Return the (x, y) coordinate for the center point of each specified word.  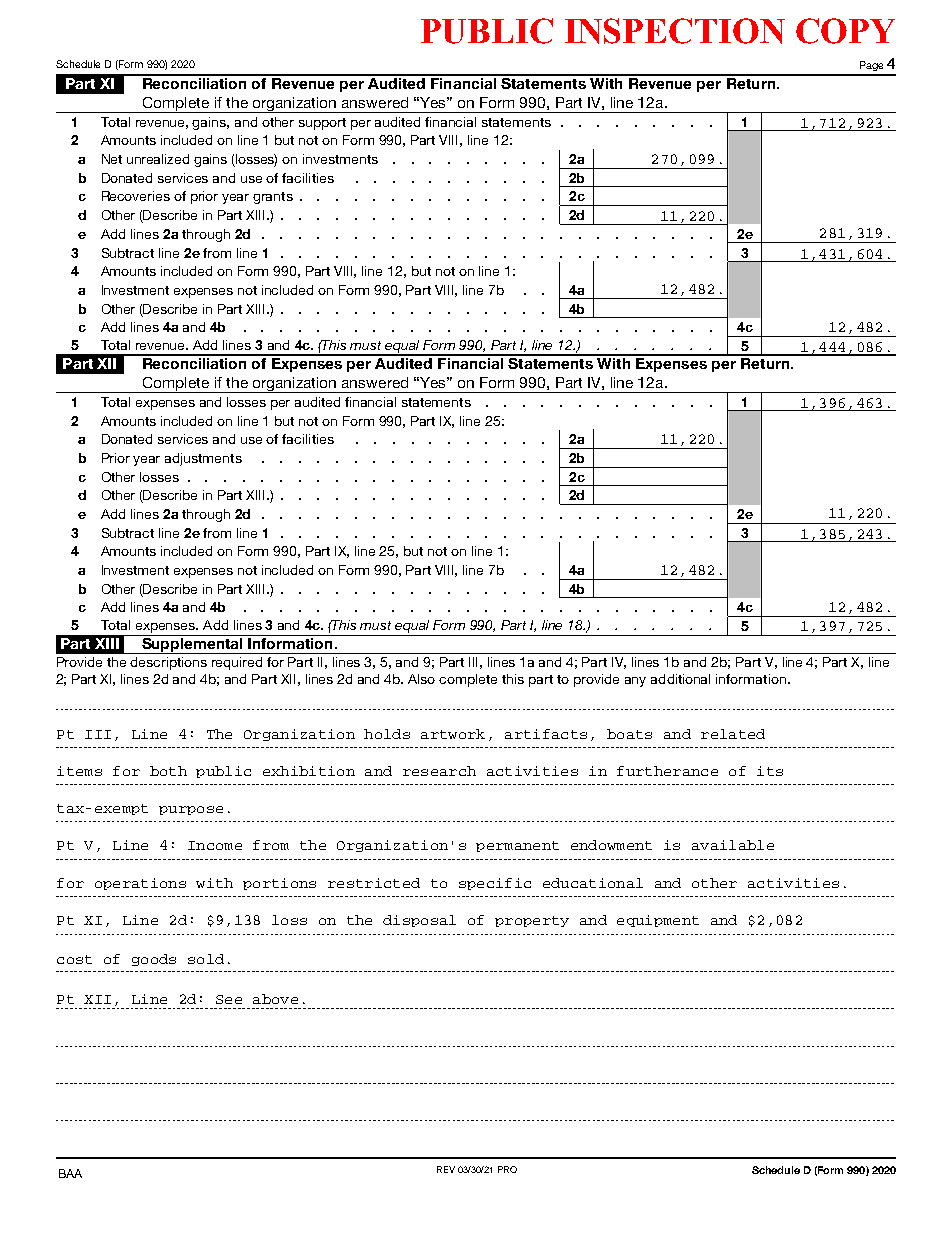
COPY (845, 31)
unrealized (158, 159)
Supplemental (192, 646)
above (275, 999)
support (322, 124)
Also (421, 679)
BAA (70, 1173)
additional (680, 679)
